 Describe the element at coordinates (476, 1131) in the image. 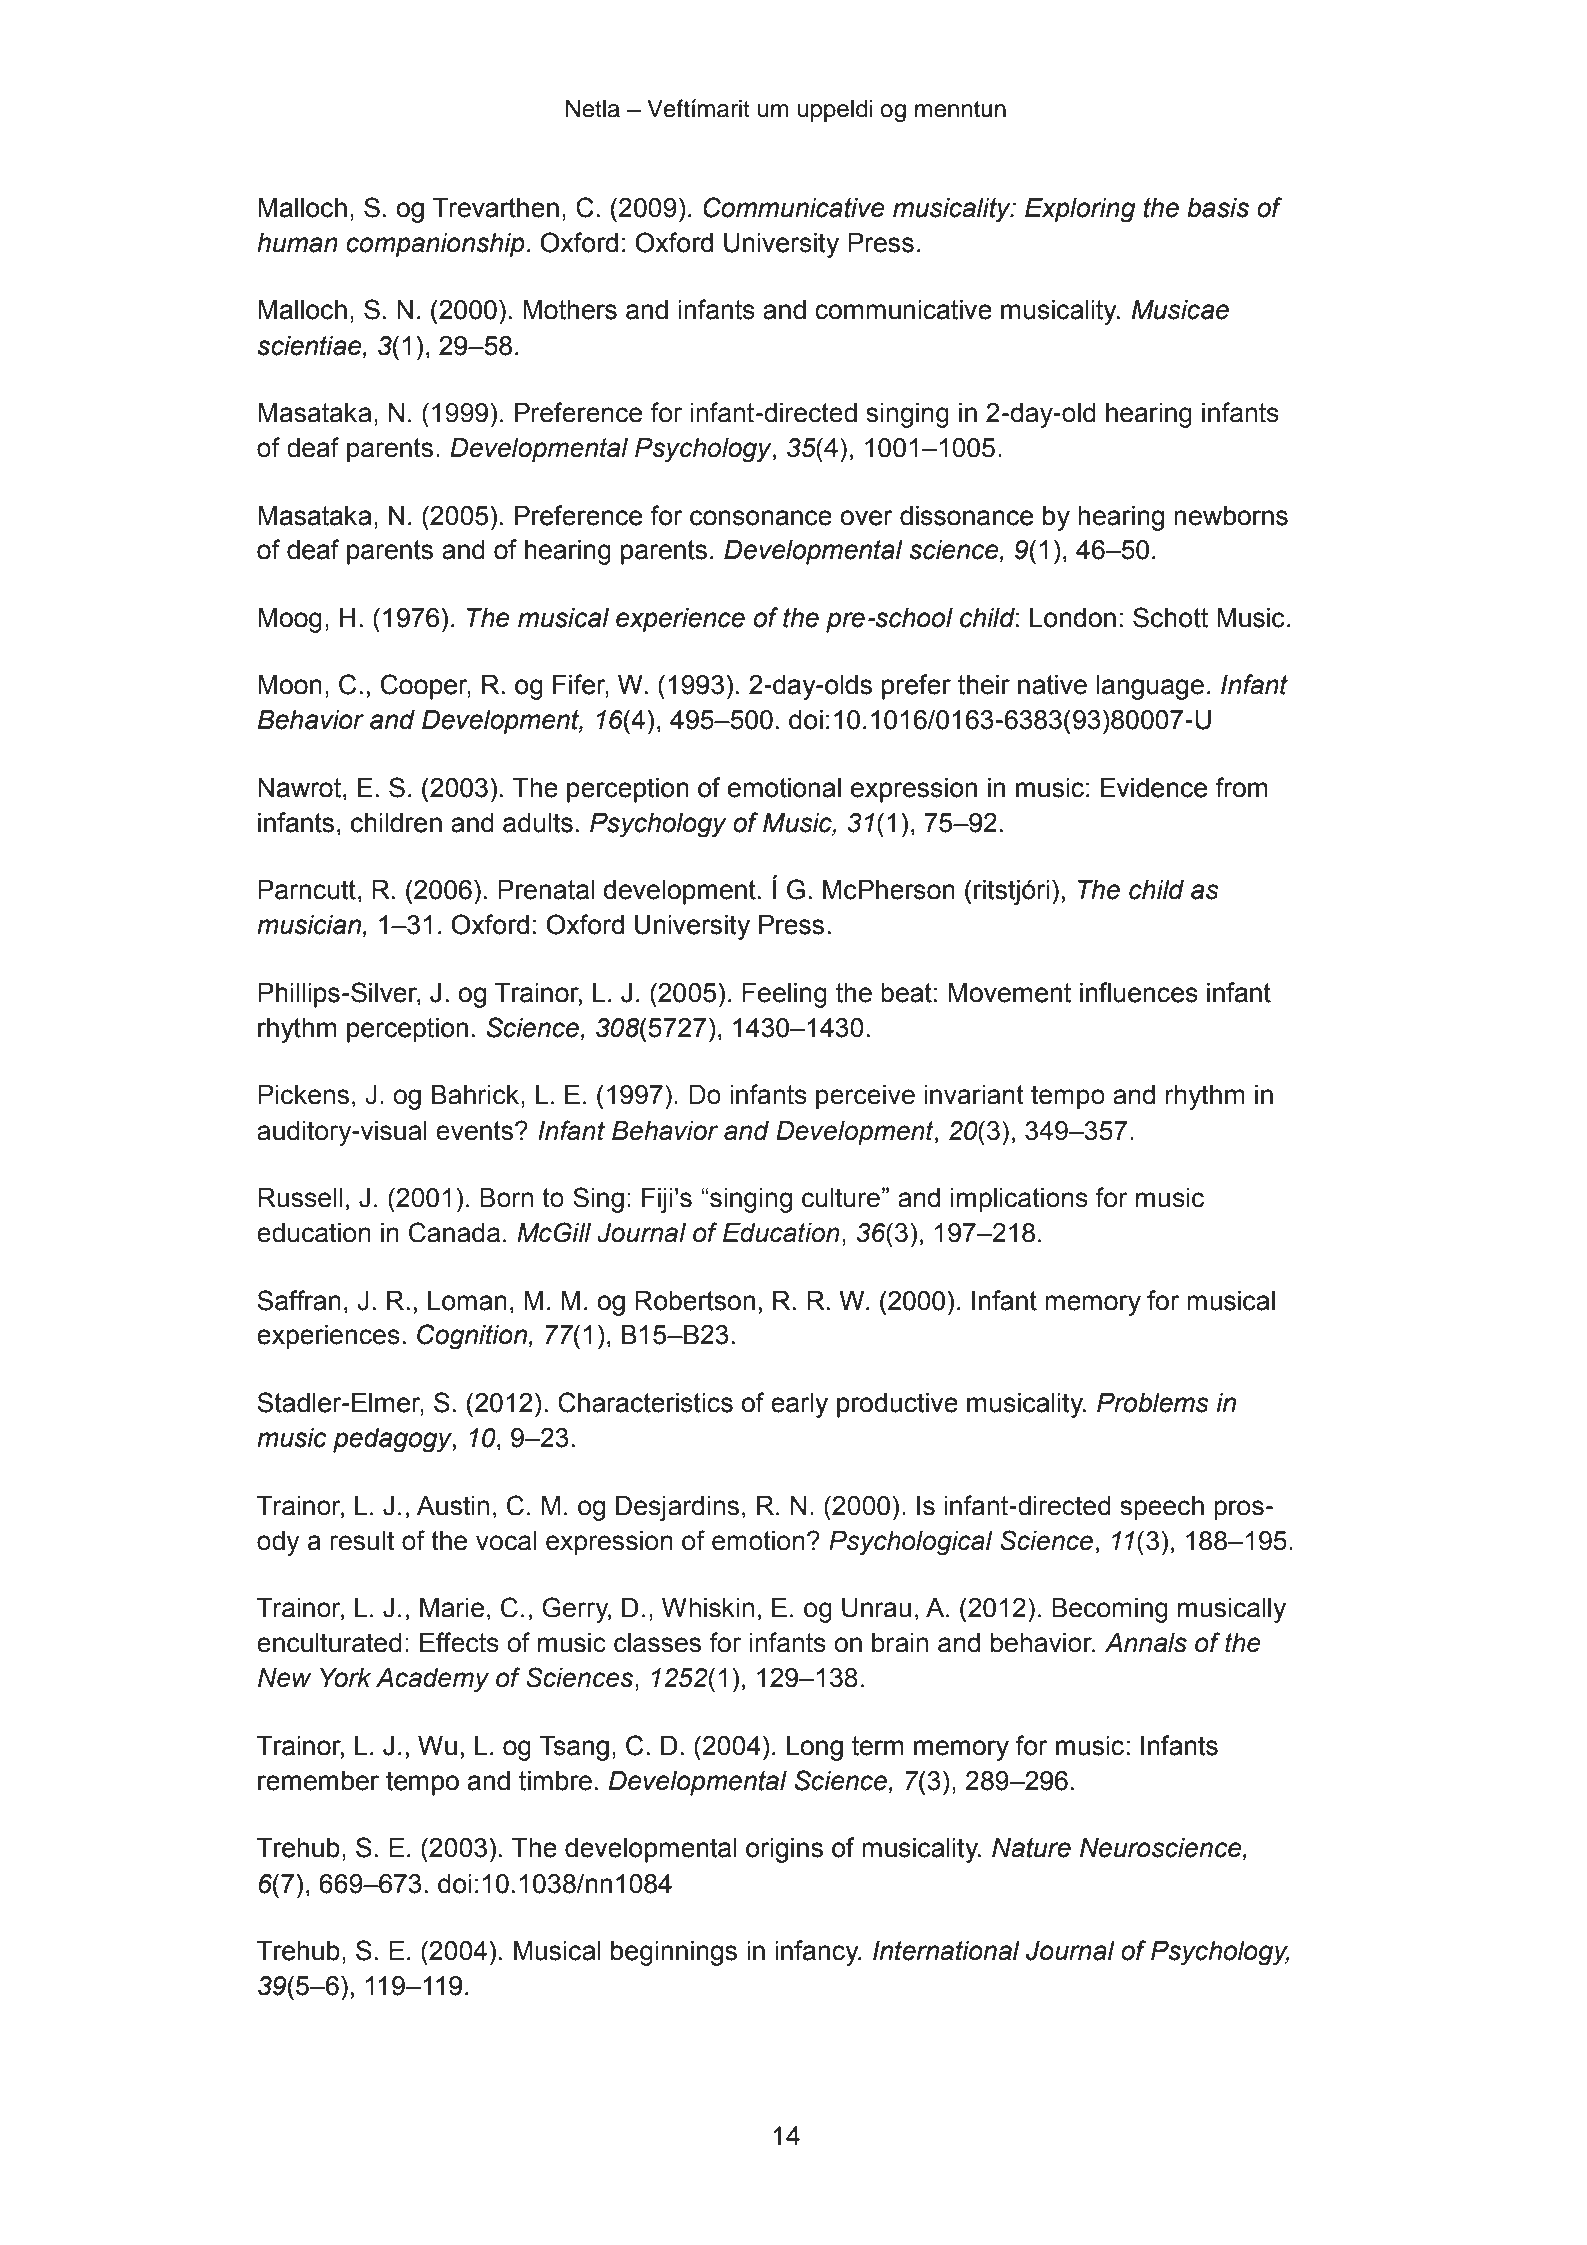

I see `events` at that location.
